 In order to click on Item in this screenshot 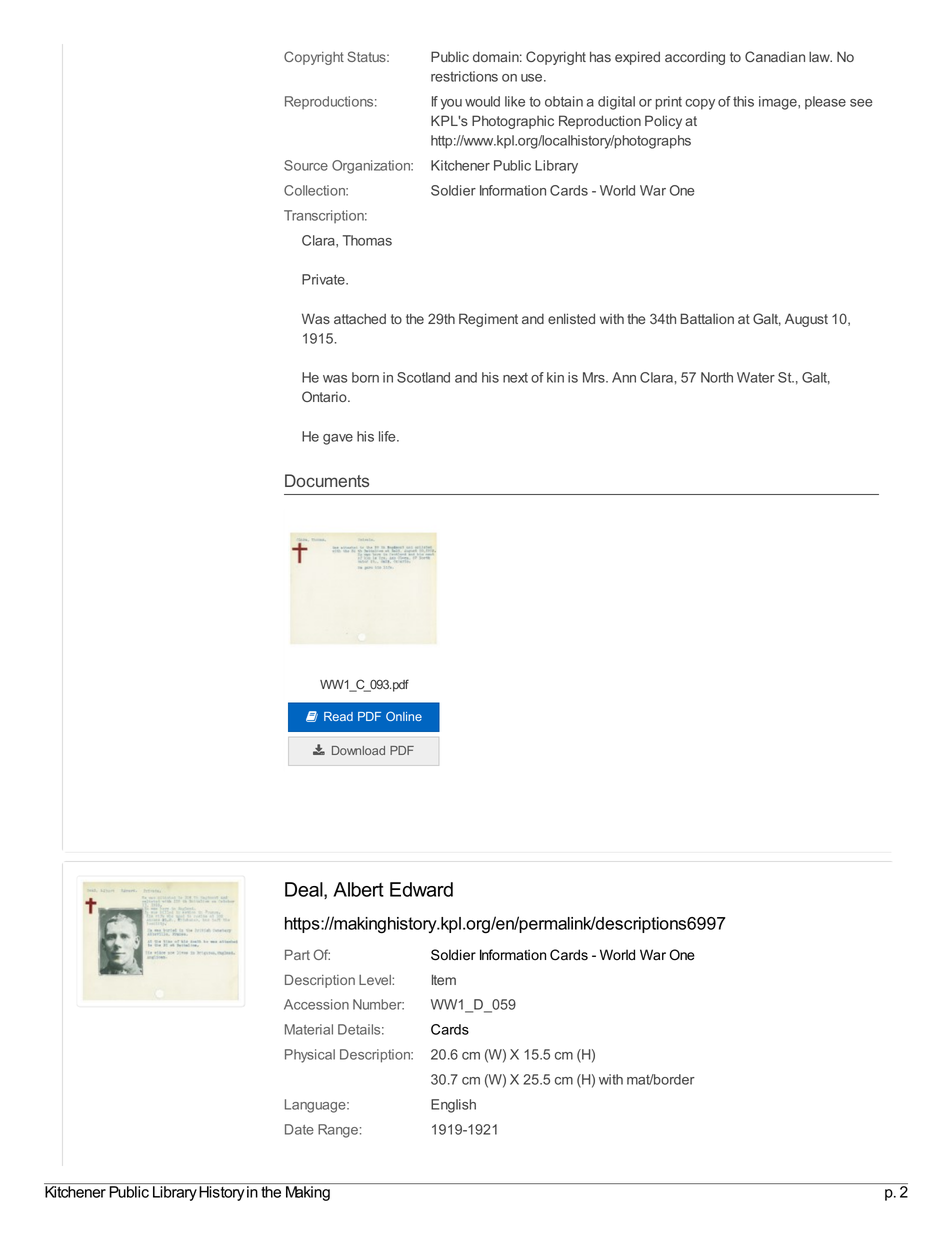, I will do `click(444, 979)`.
